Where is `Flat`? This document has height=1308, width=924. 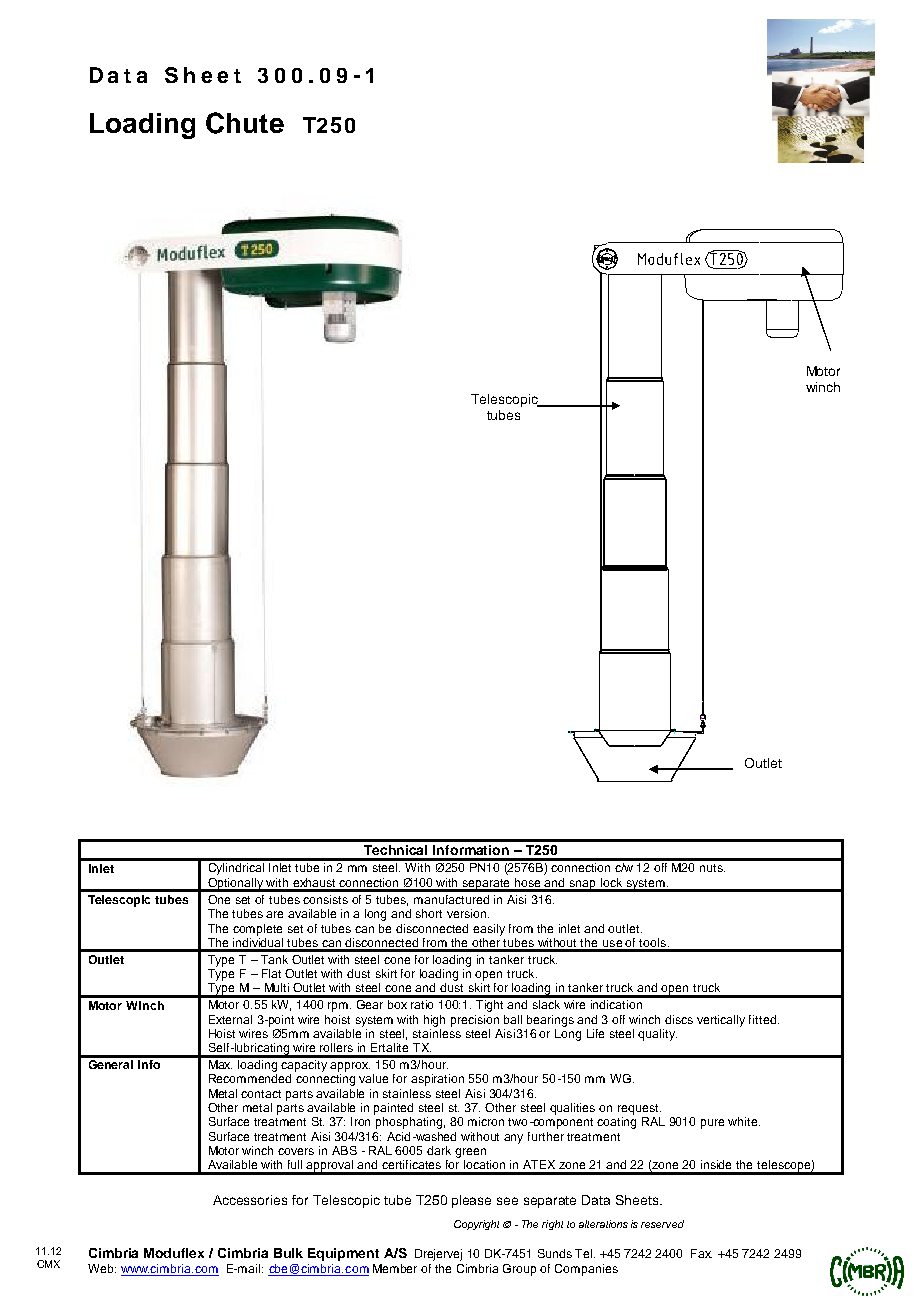
Flat is located at coordinates (271, 973).
